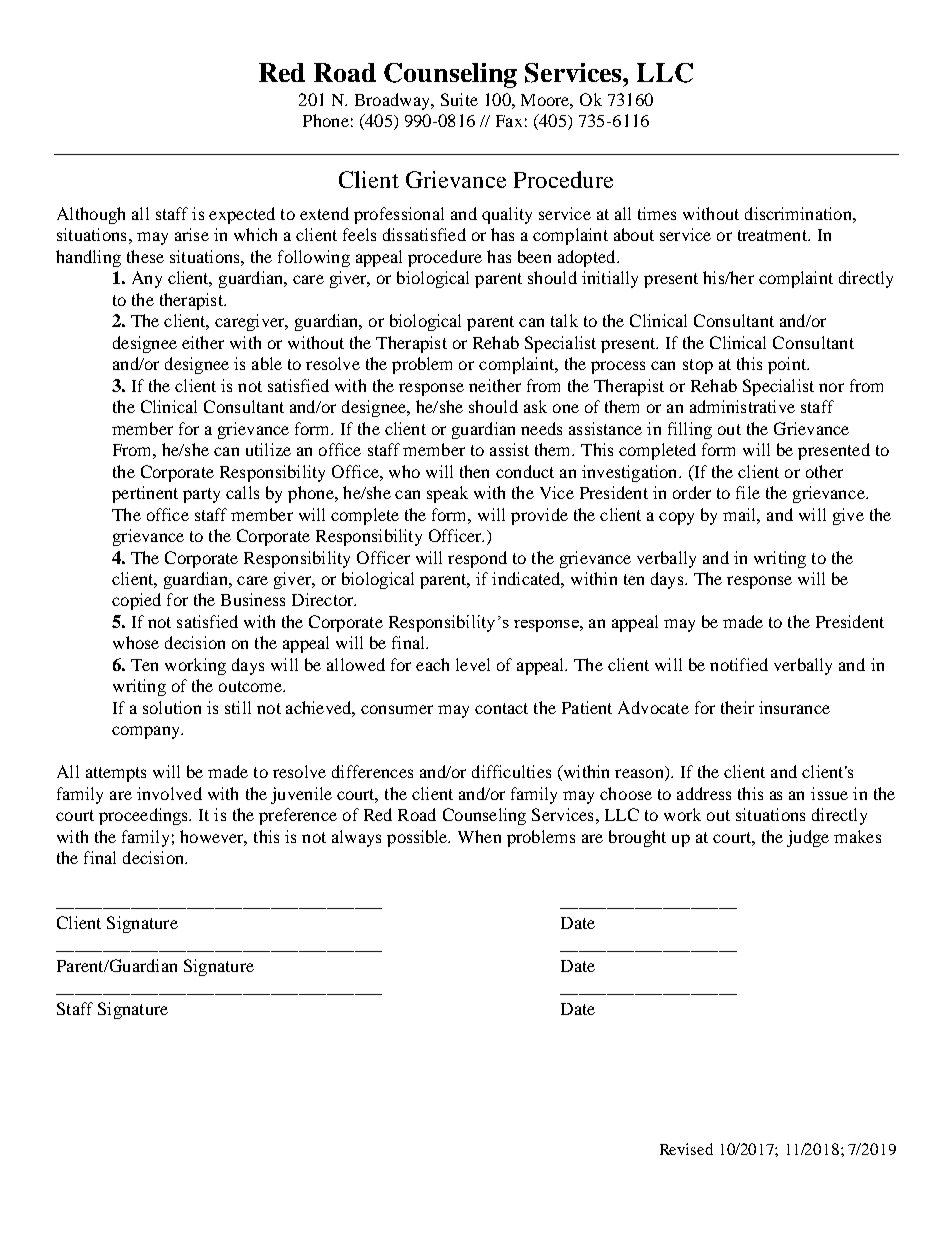 The width and height of the image is (952, 1233). Describe the element at coordinates (479, 836) in the image. I see `When` at that location.
